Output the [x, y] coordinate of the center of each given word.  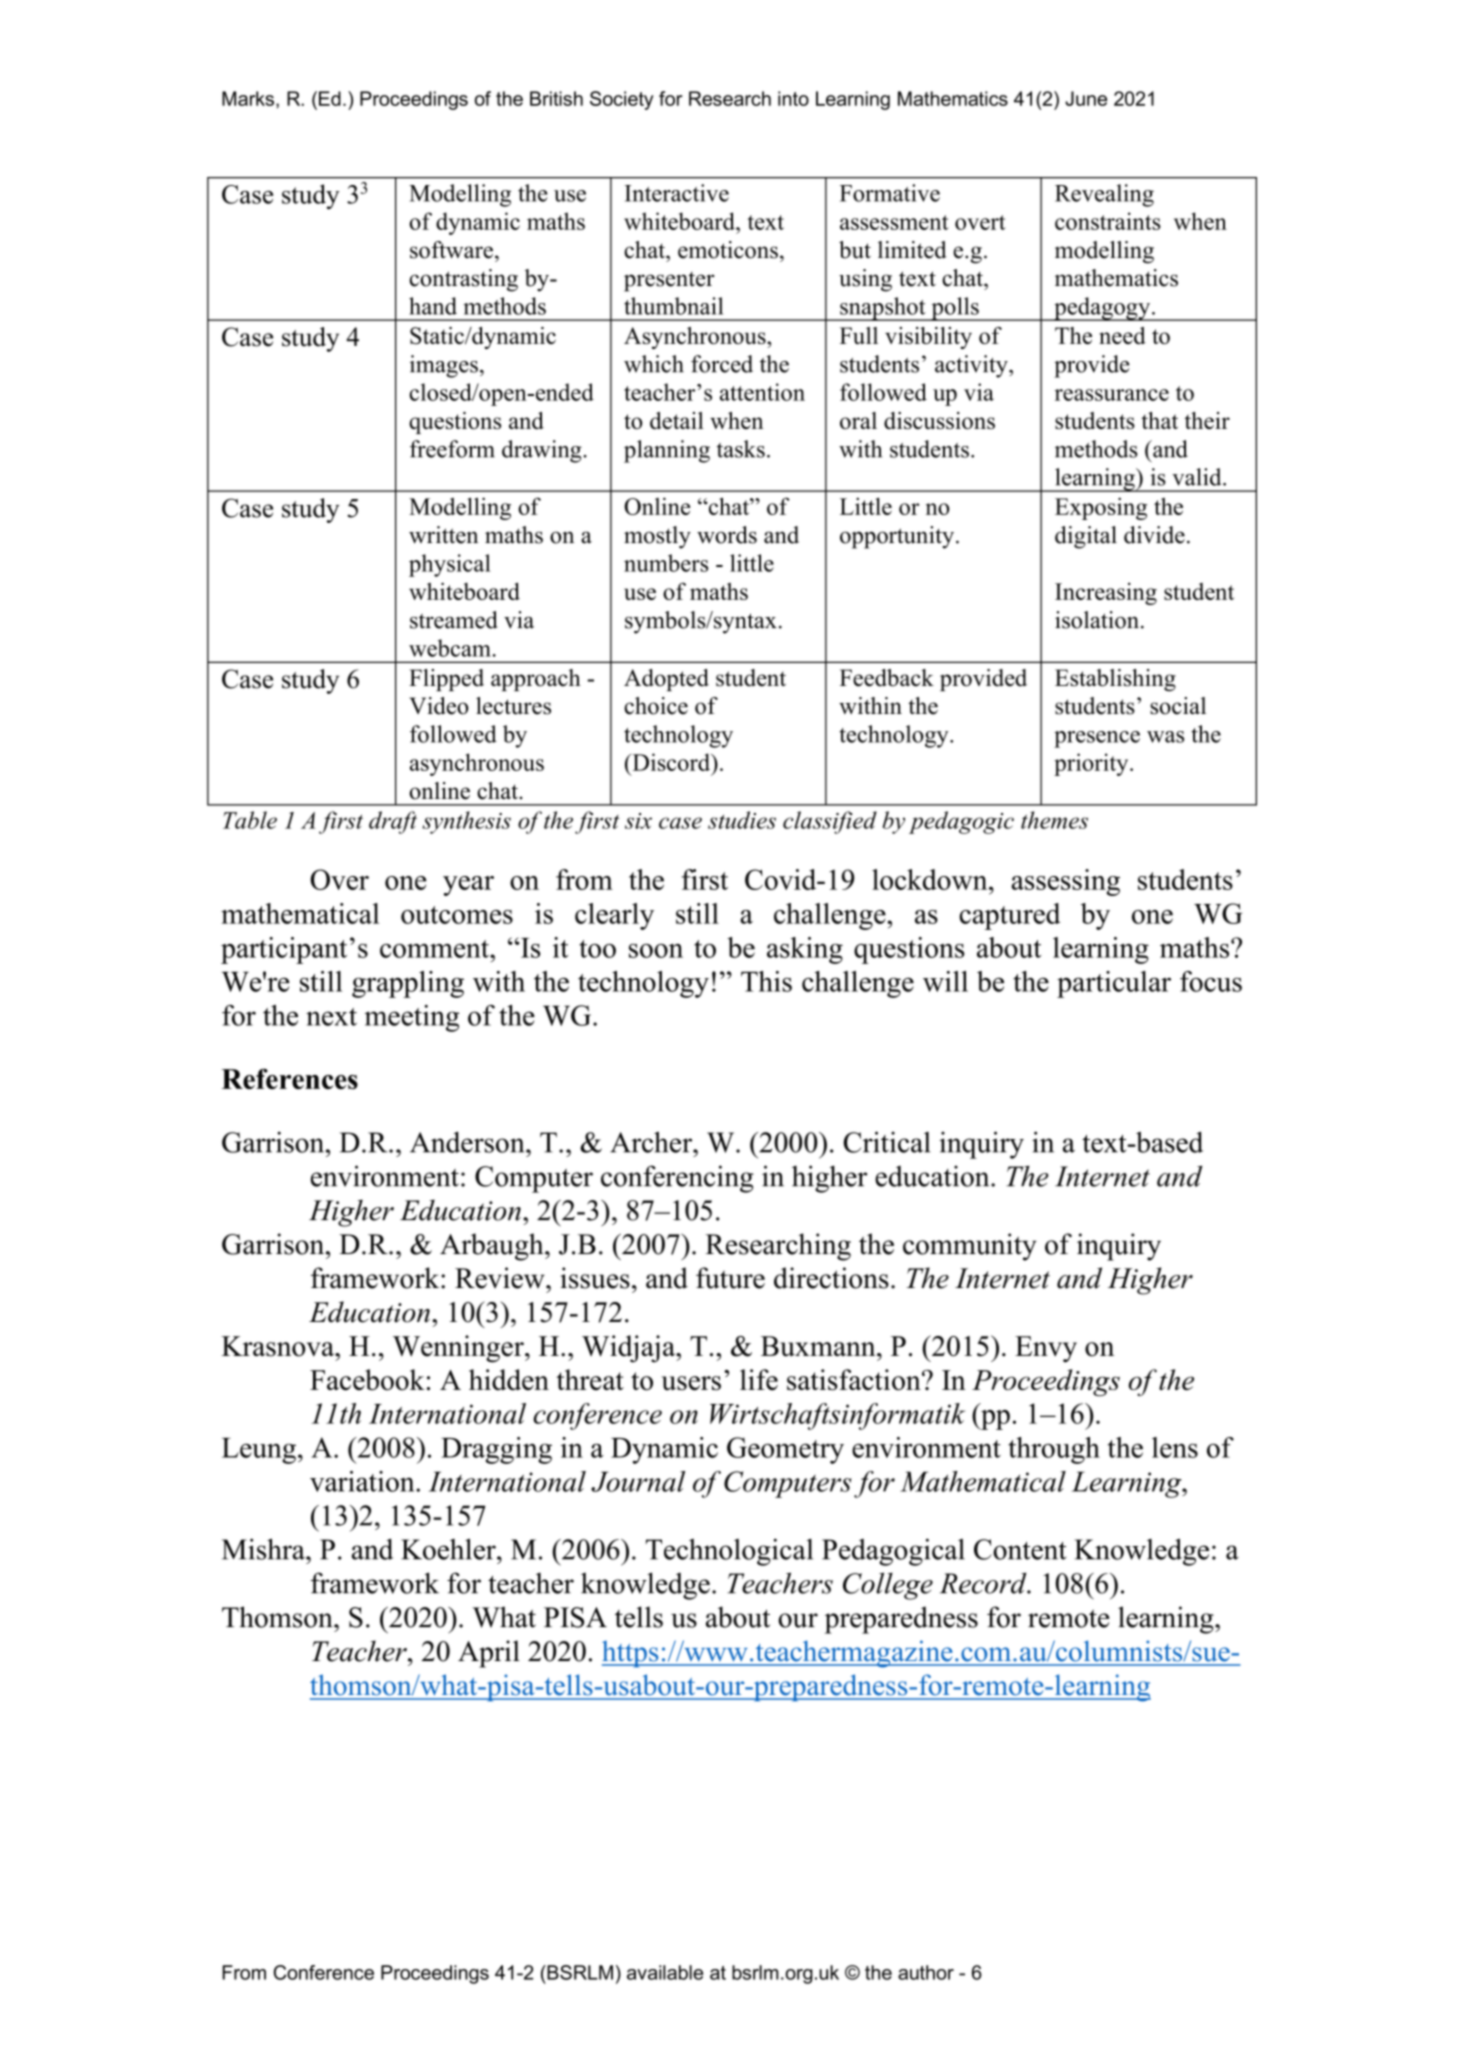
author [926, 1972]
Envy [1046, 1349]
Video [439, 706]
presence [1097, 739]
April [489, 1654]
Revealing [1104, 195]
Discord [671, 762]
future [730, 1278]
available [665, 1972]
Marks [248, 98]
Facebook [367, 1380]
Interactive [676, 193]
